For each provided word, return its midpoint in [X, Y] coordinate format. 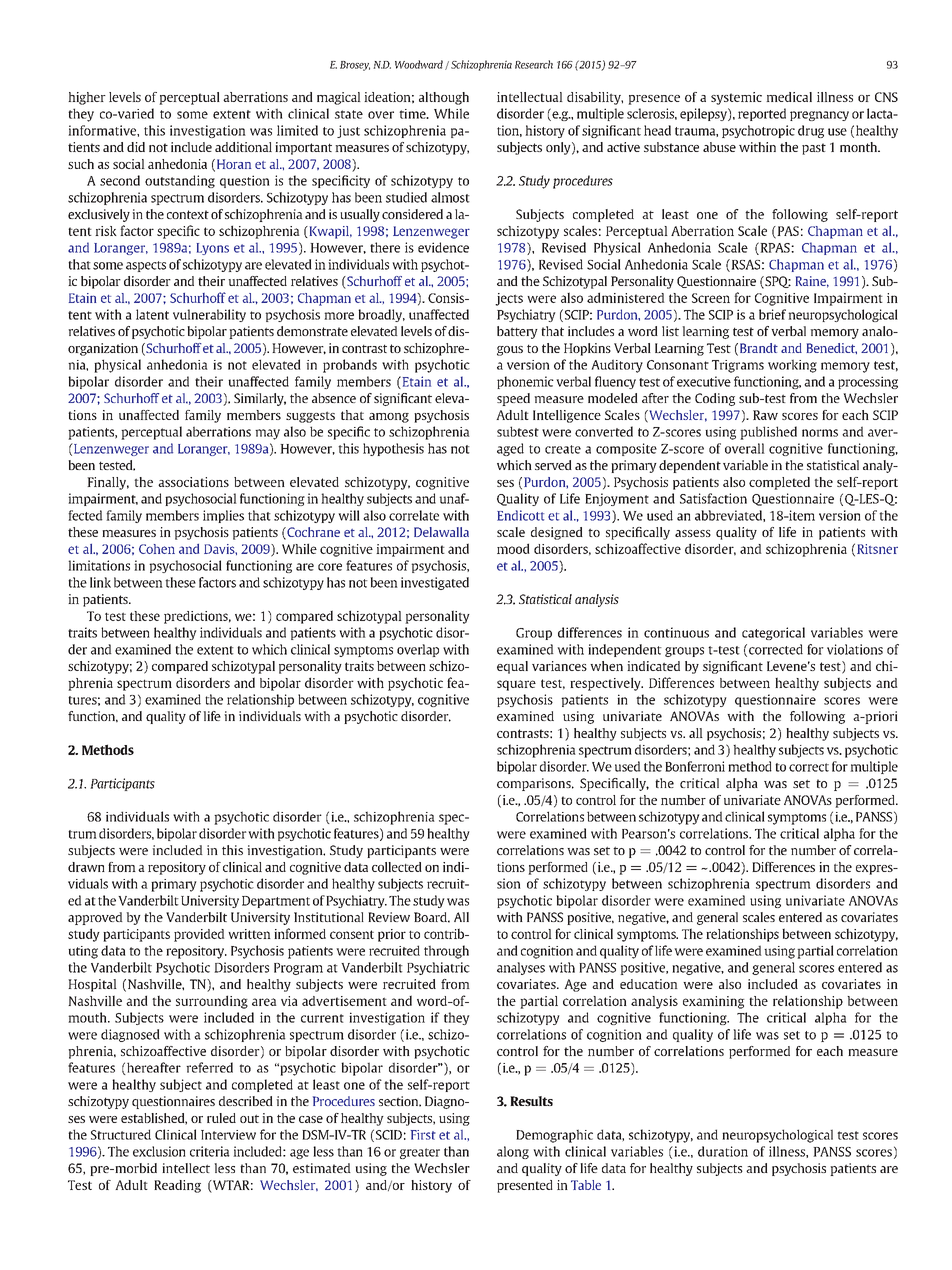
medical [789, 97]
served [553, 465]
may [267, 434]
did [136, 147]
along [513, 1152]
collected [397, 867]
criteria [210, 1151]
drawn [86, 867]
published [768, 433]
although [444, 98]
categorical [773, 633]
